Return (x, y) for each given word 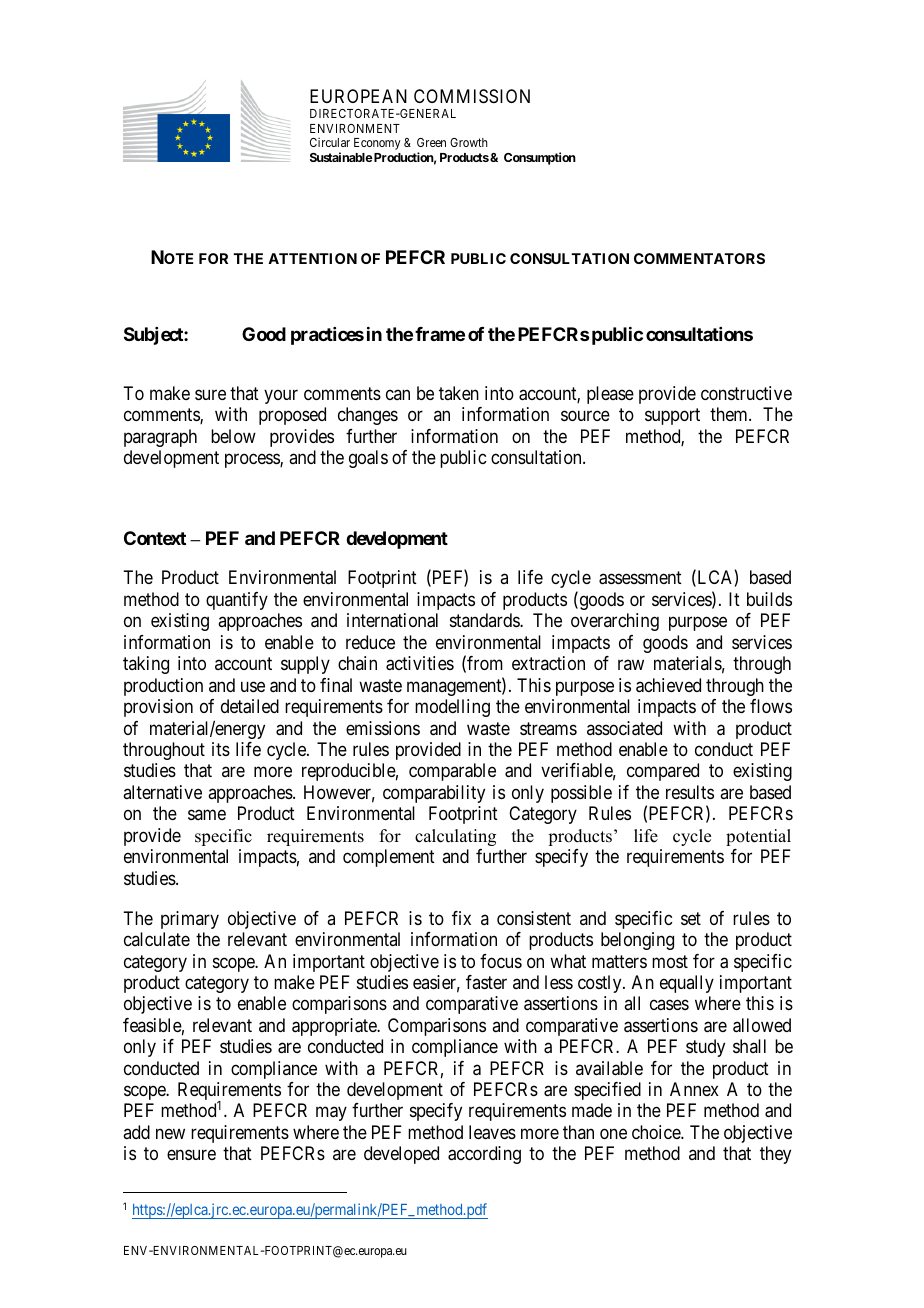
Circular (330, 142)
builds (769, 599)
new (170, 1133)
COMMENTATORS (699, 258)
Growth (469, 142)
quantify (237, 601)
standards (485, 620)
